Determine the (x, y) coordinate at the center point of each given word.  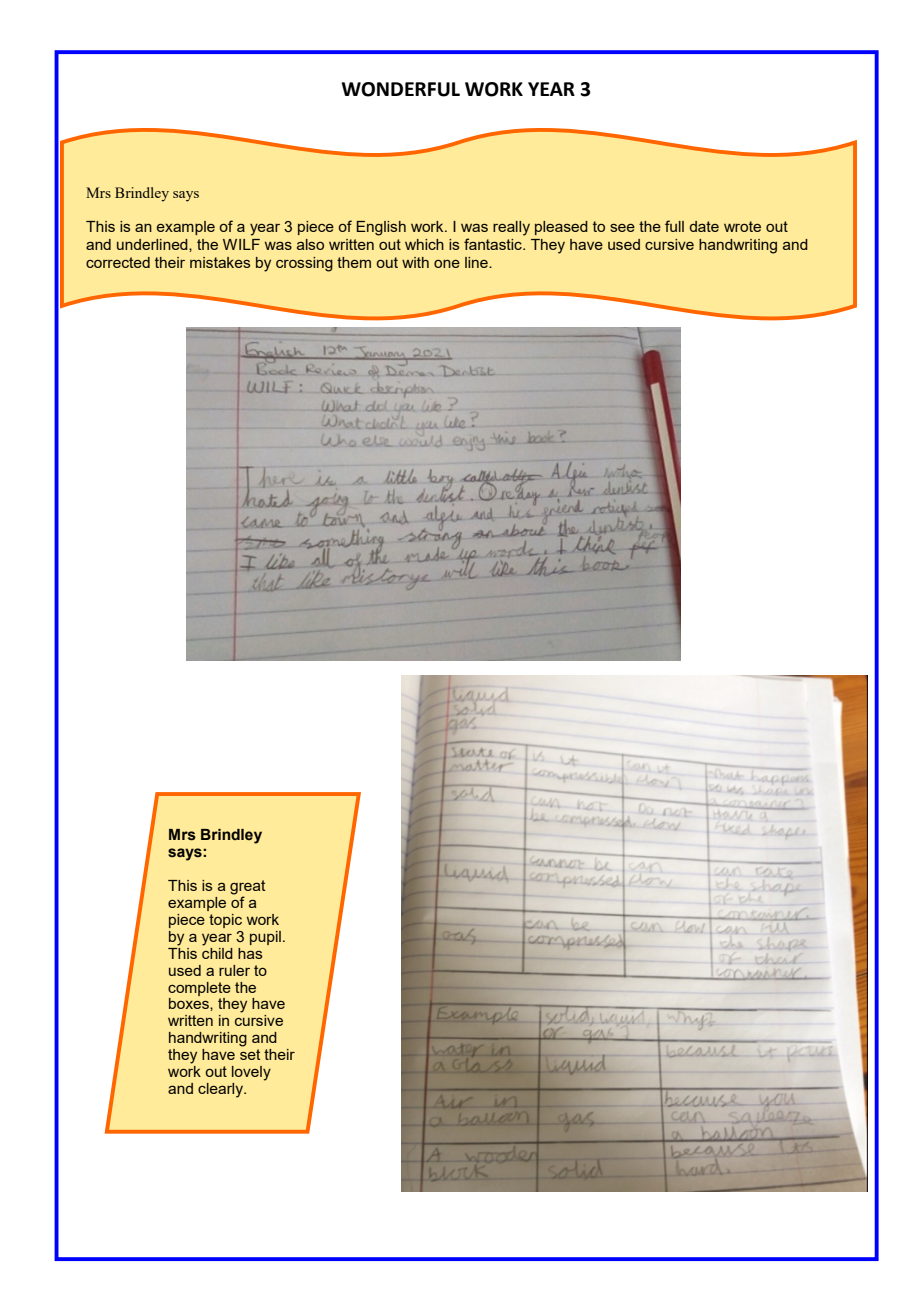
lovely (251, 1073)
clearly (222, 1090)
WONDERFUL (400, 89)
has (250, 953)
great (247, 888)
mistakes (220, 262)
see (622, 228)
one (447, 264)
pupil (265, 938)
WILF (241, 244)
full (674, 226)
